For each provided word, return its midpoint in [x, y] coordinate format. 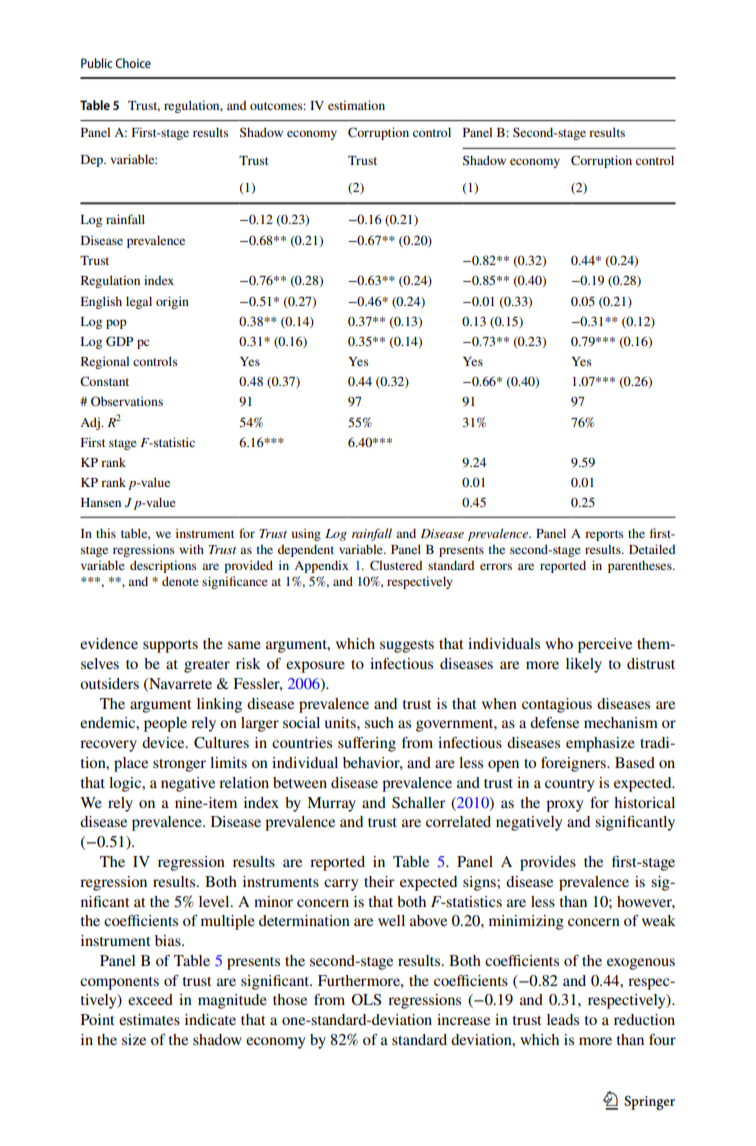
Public [97, 63]
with [191, 549]
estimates [149, 1019]
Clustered [396, 565]
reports [604, 535]
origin [172, 302]
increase [463, 1019]
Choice [133, 63]
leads [563, 1019]
